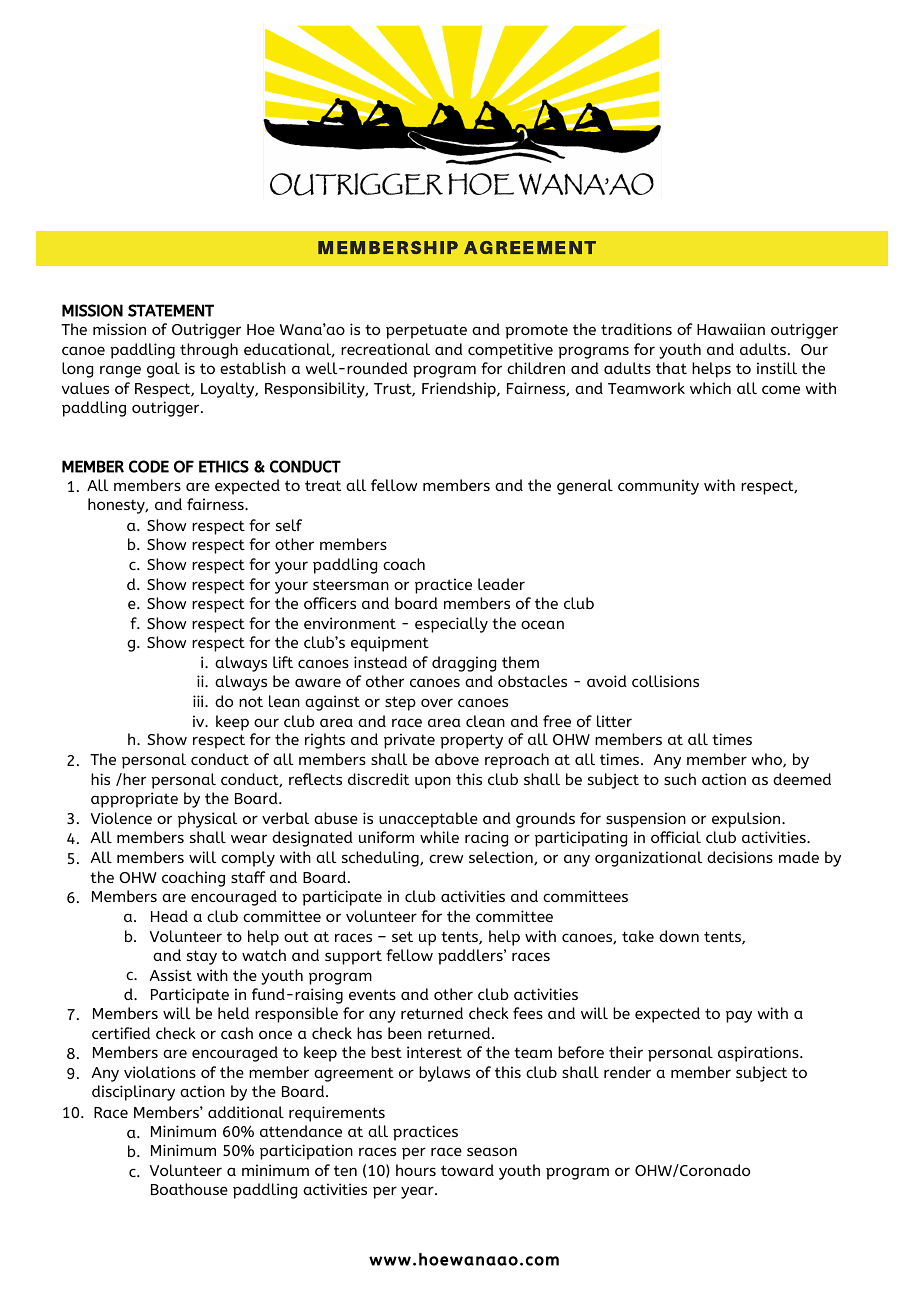 The image size is (924, 1308). Describe the element at coordinates (171, 310) in the image. I see `STATEMENT` at that location.
